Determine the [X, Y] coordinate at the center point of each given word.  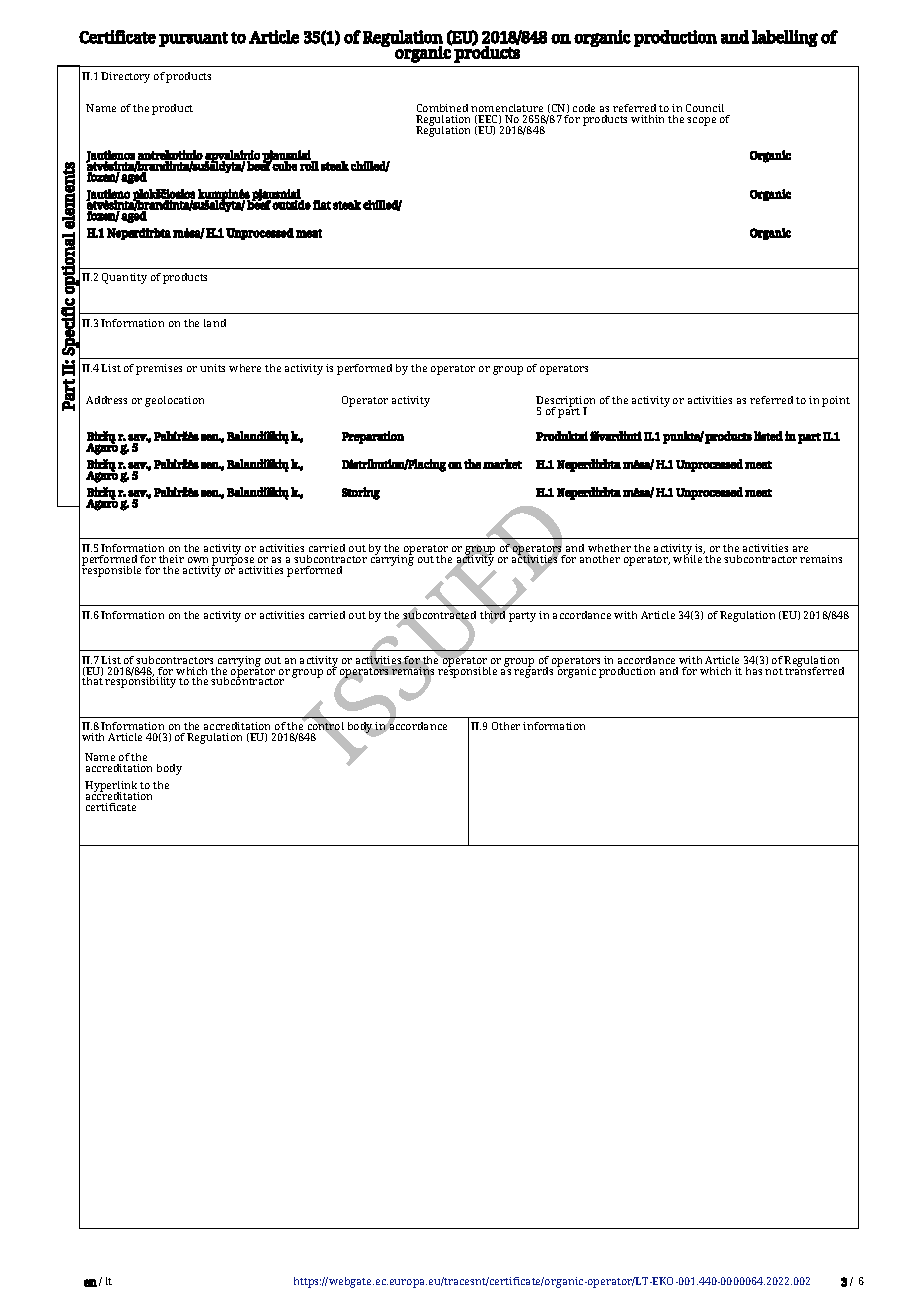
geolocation [174, 401]
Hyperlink [112, 788]
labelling [785, 38]
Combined [442, 108]
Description [565, 403]
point [836, 401]
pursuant [193, 39]
